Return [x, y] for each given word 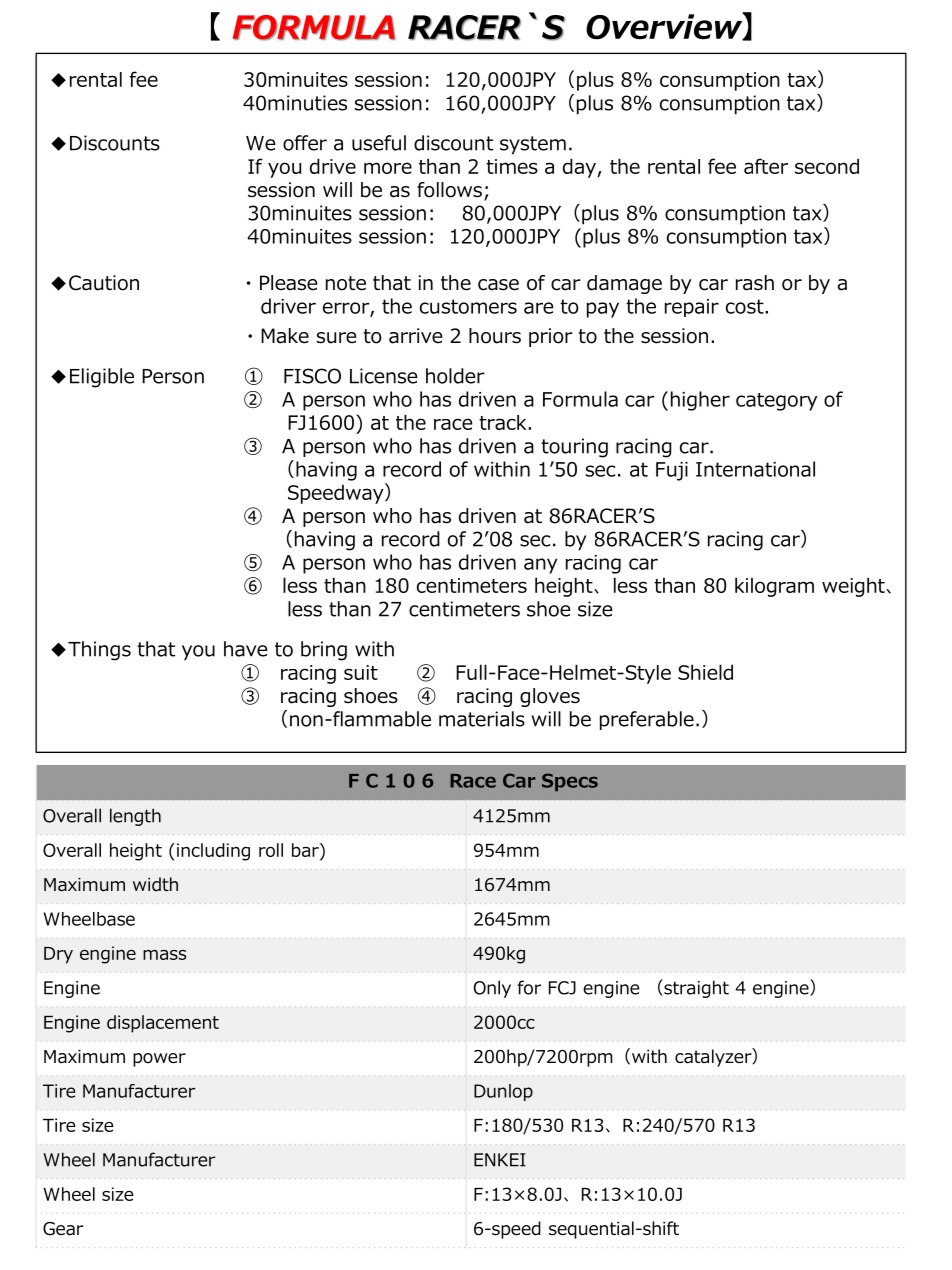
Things [99, 651]
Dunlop [503, 1092]
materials [482, 719]
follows [449, 190]
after [766, 166]
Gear [63, 1229]
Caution [104, 283]
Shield [705, 672]
